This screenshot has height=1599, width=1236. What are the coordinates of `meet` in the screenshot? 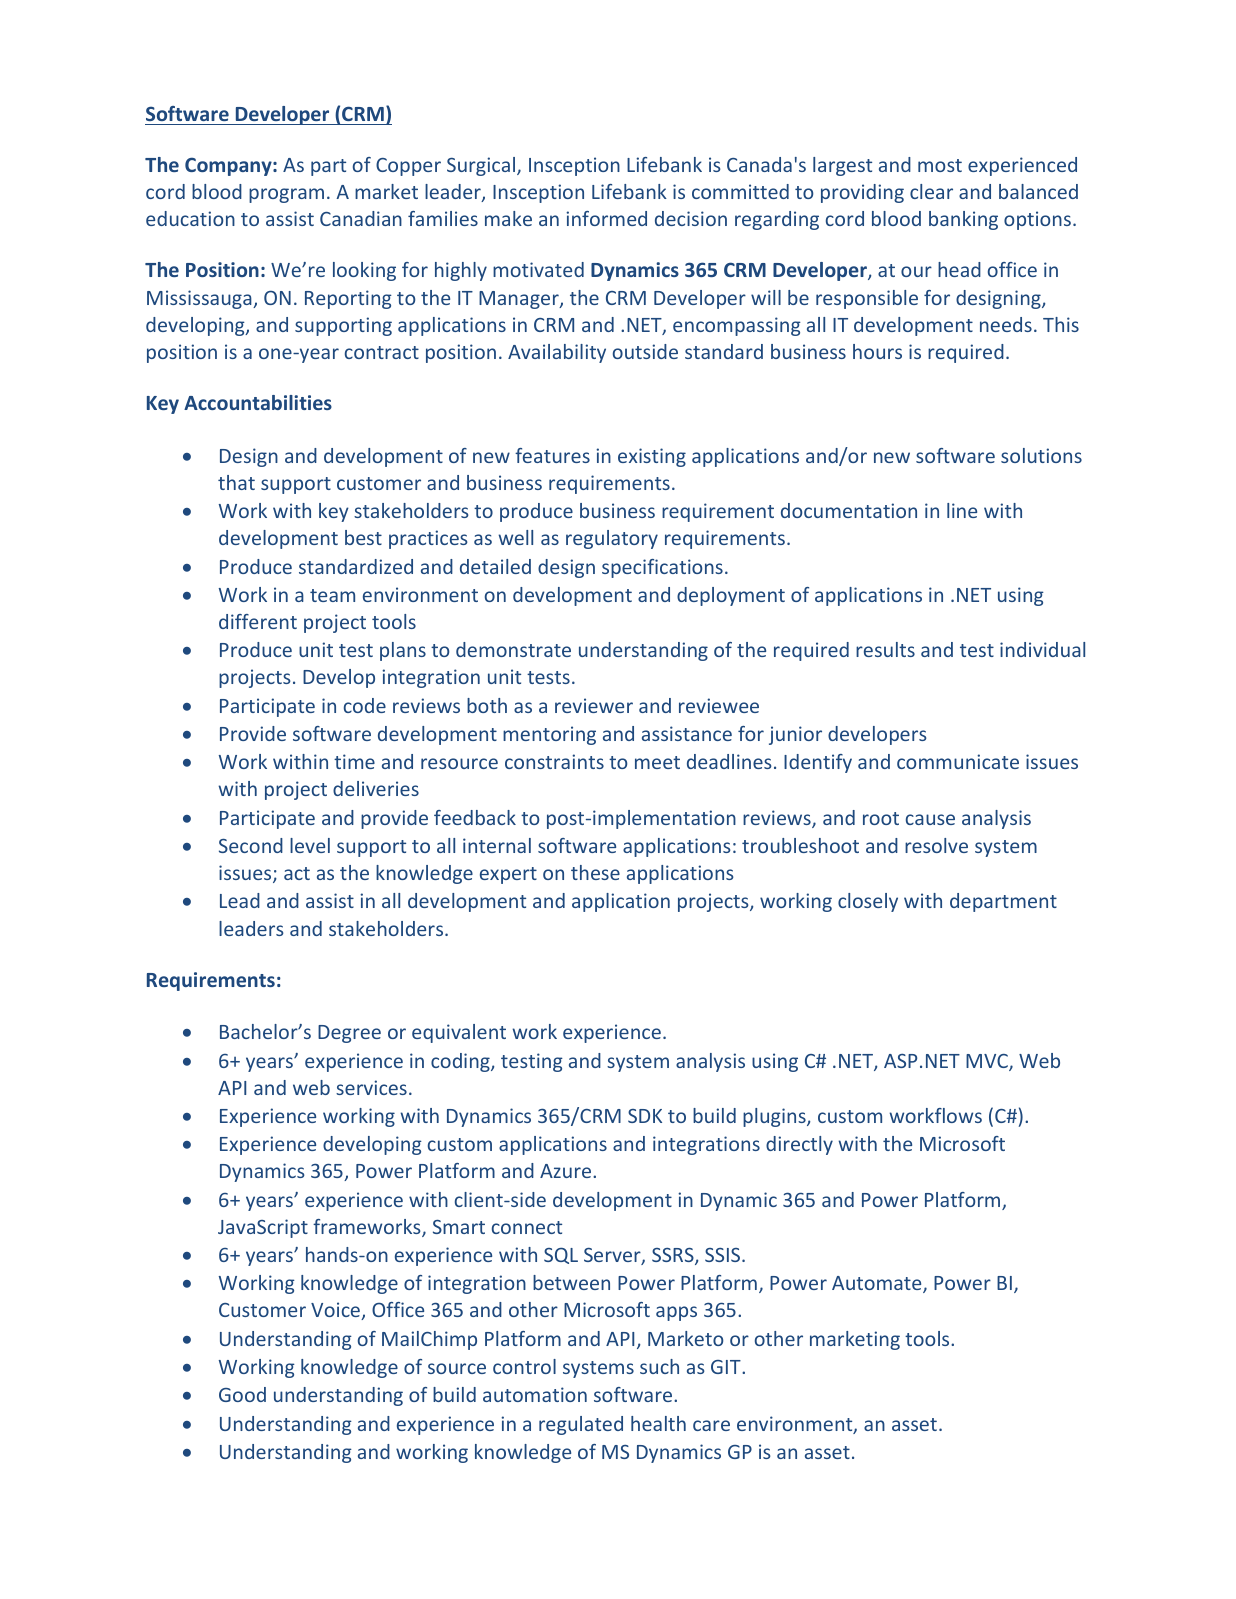 It's located at (657, 762).
